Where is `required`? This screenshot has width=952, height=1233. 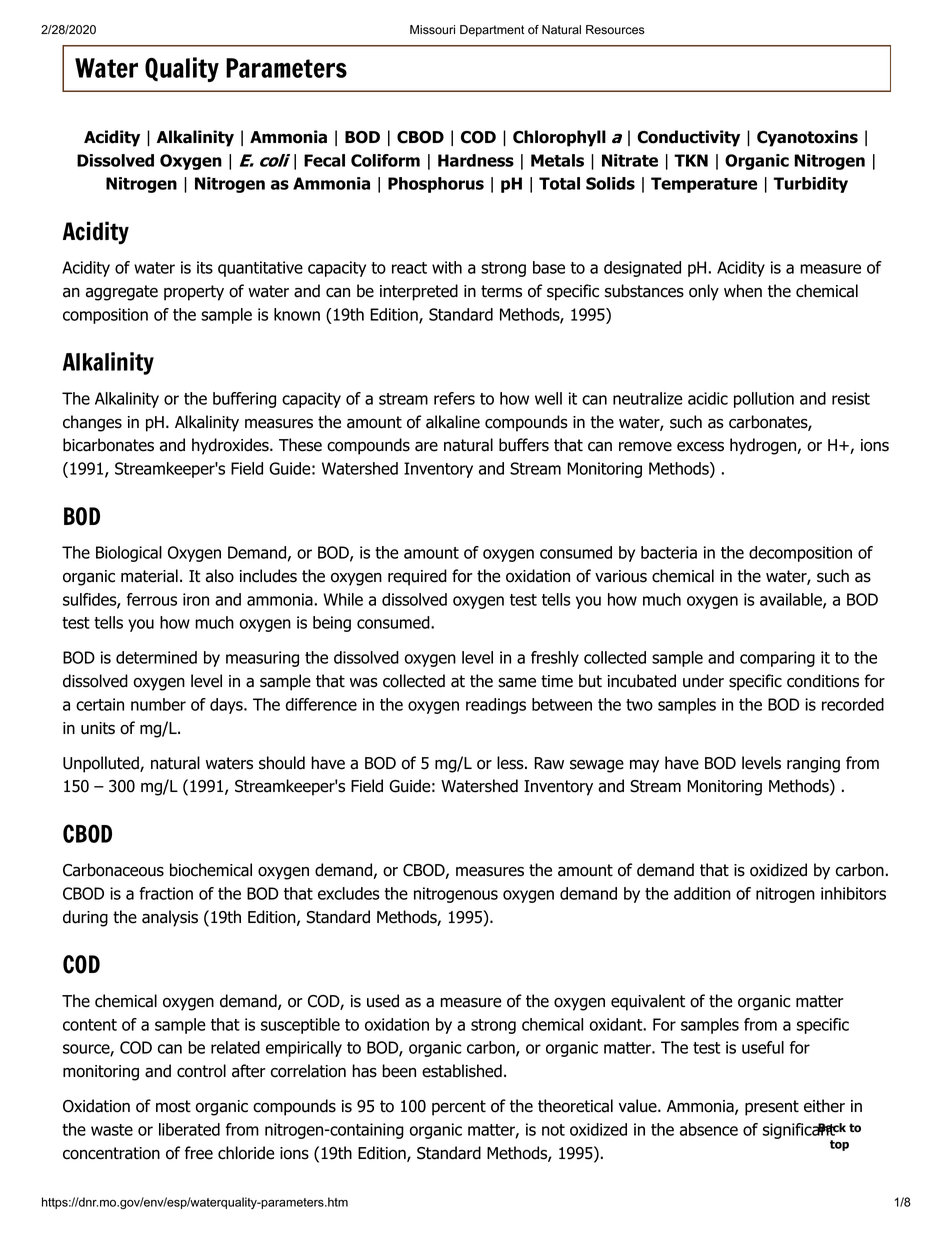
required is located at coordinates (417, 577).
